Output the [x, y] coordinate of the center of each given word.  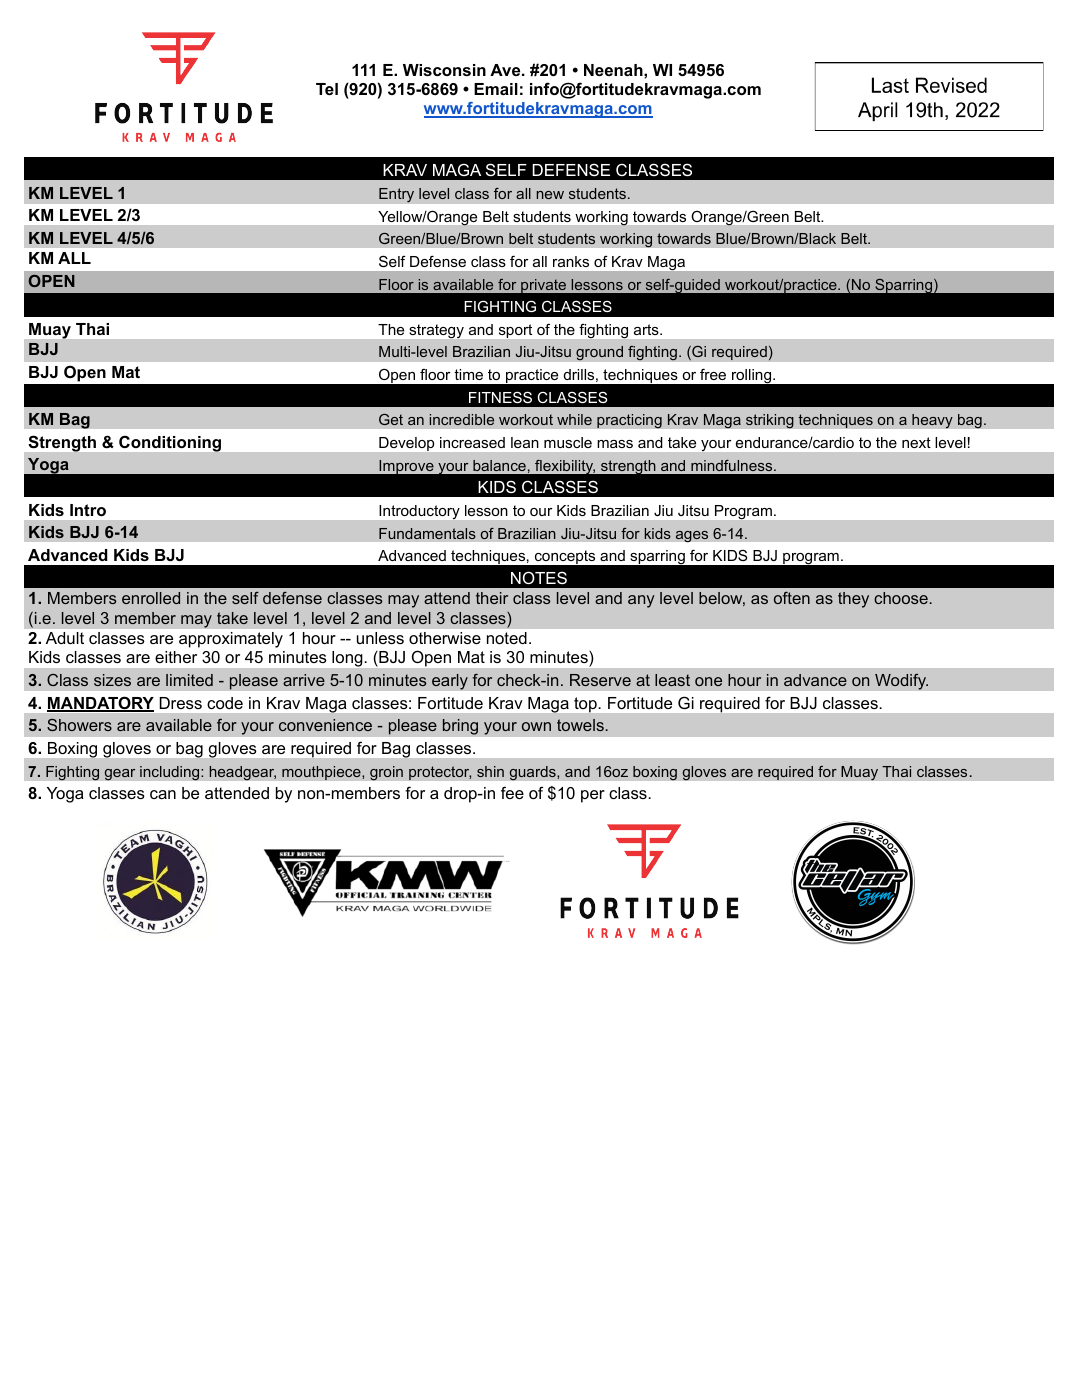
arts [647, 329]
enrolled [151, 598]
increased [472, 442]
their [492, 598]
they [853, 600]
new [550, 195]
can [163, 794]
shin [490, 771]
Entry [396, 195]
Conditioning [170, 444]
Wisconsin [444, 70]
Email [496, 89]
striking [770, 421]
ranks [571, 261]
